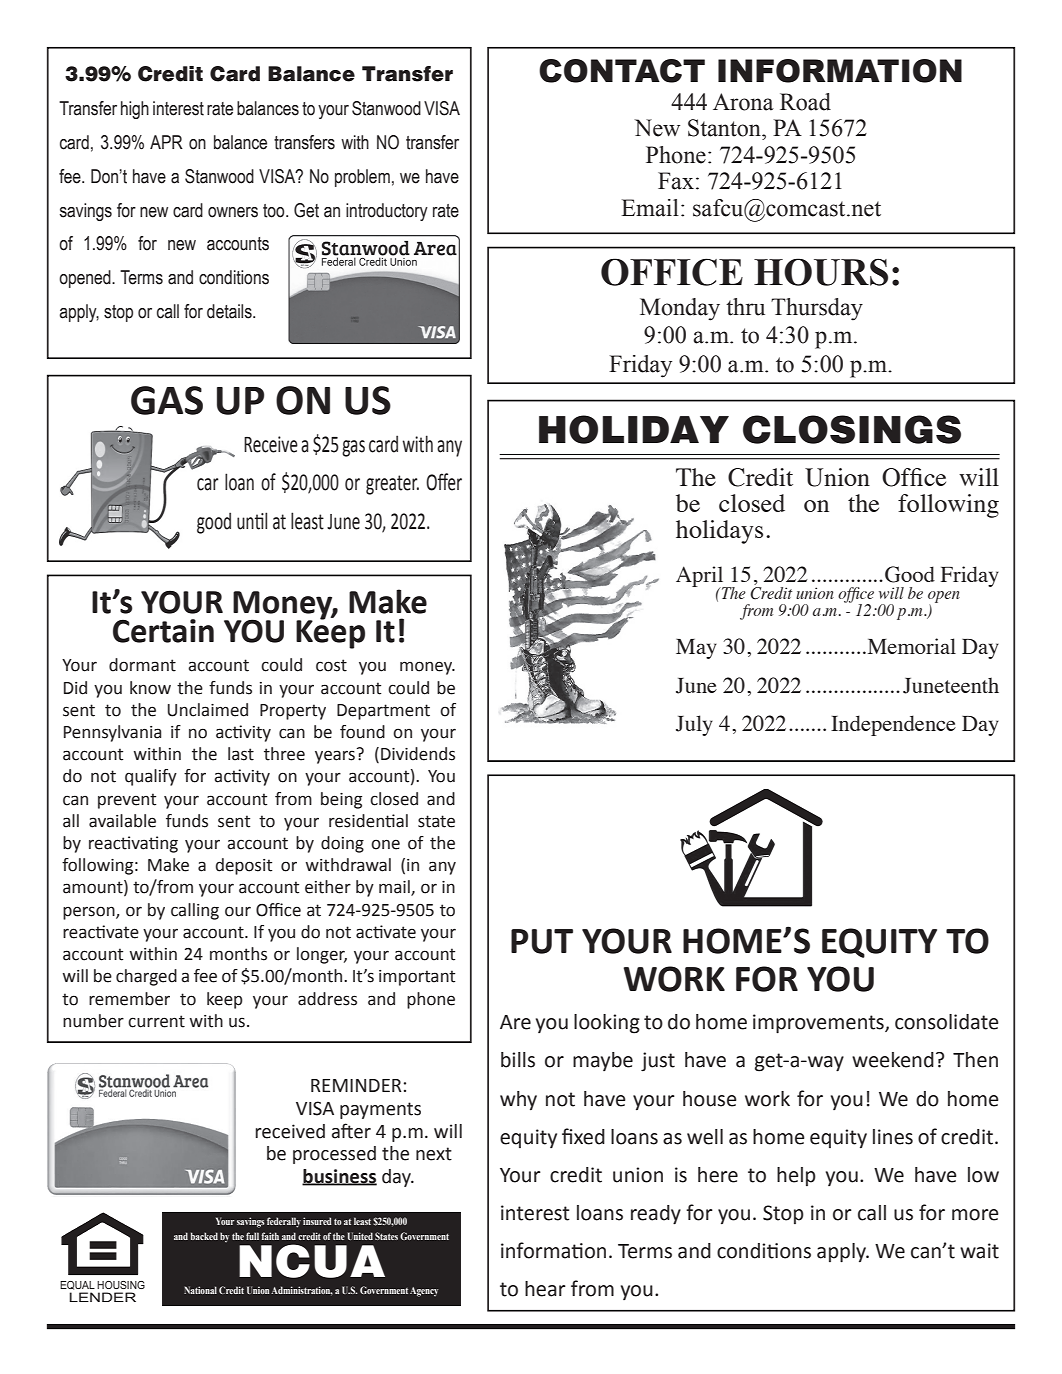 The width and height of the screenshot is (1062, 1374). What do you see at coordinates (135, 110) in the screenshot?
I see `high` at bounding box center [135, 110].
